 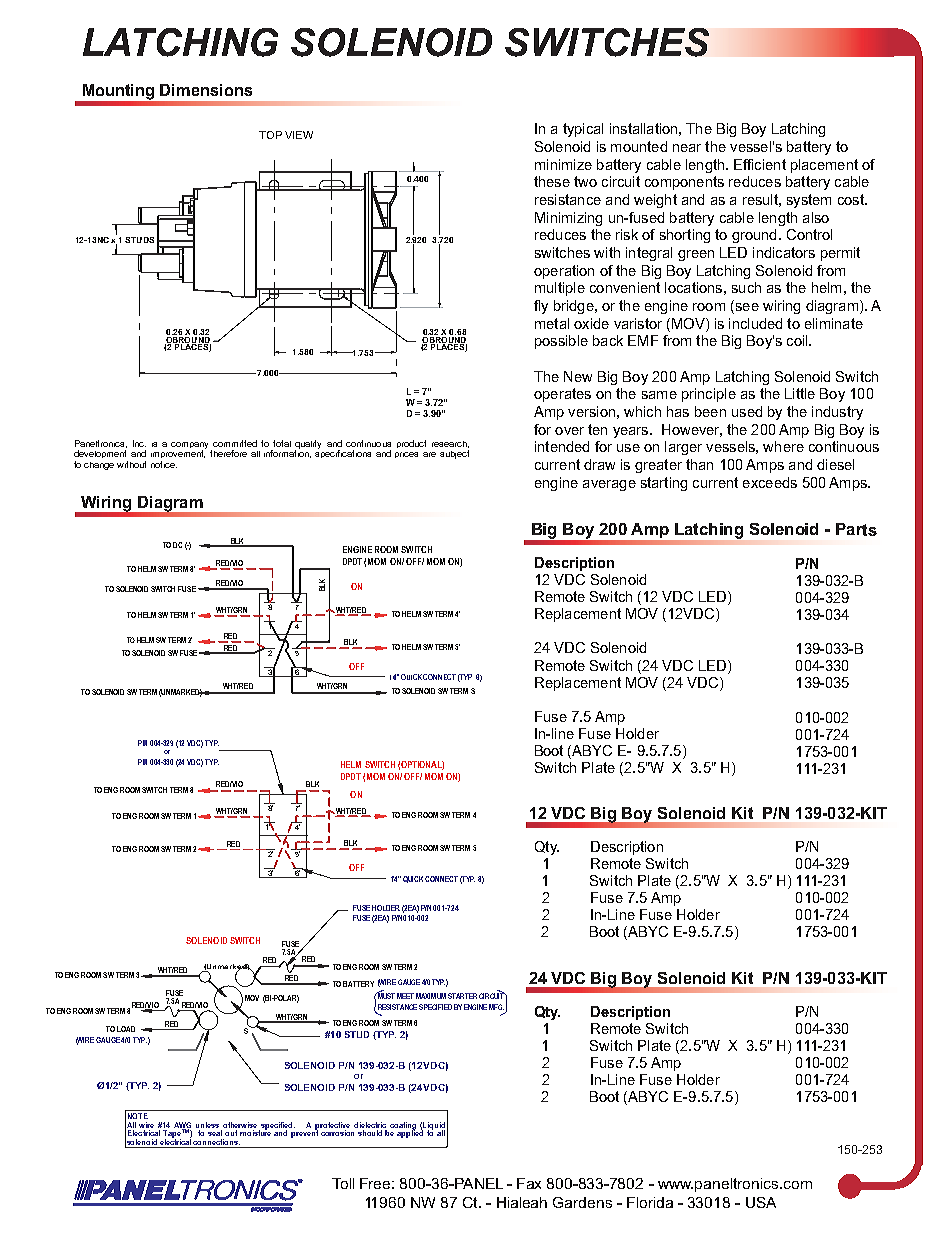 What do you see at coordinates (206, 90) in the screenshot?
I see `Dimensions` at bounding box center [206, 90].
